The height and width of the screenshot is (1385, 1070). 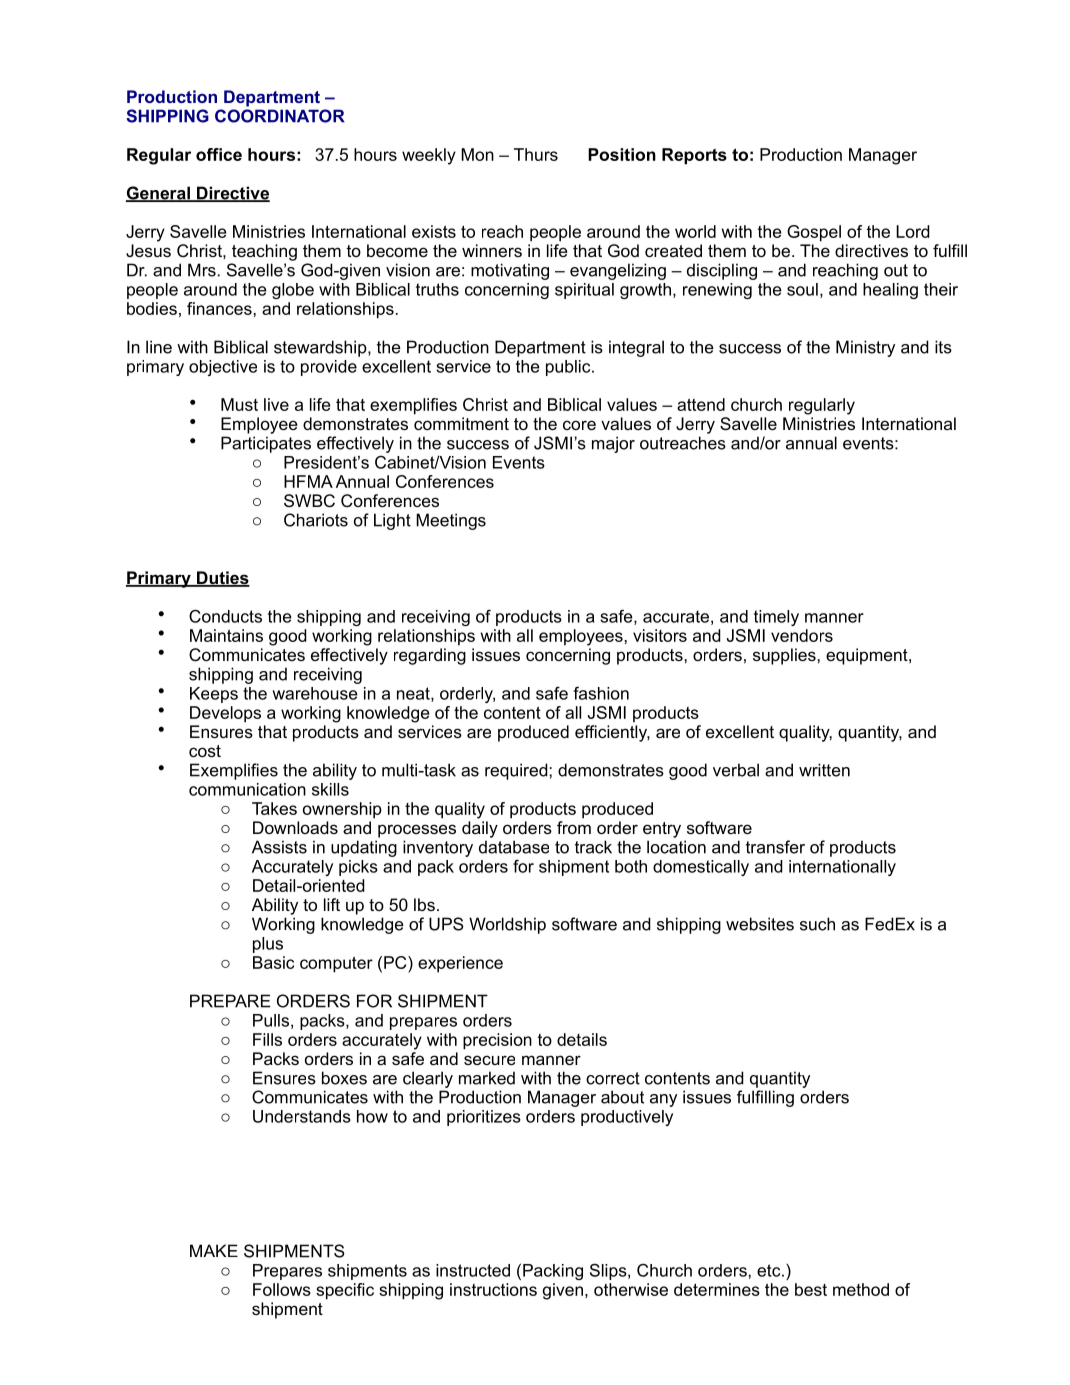 What do you see at coordinates (814, 233) in the screenshot?
I see `Gospel` at bounding box center [814, 233].
